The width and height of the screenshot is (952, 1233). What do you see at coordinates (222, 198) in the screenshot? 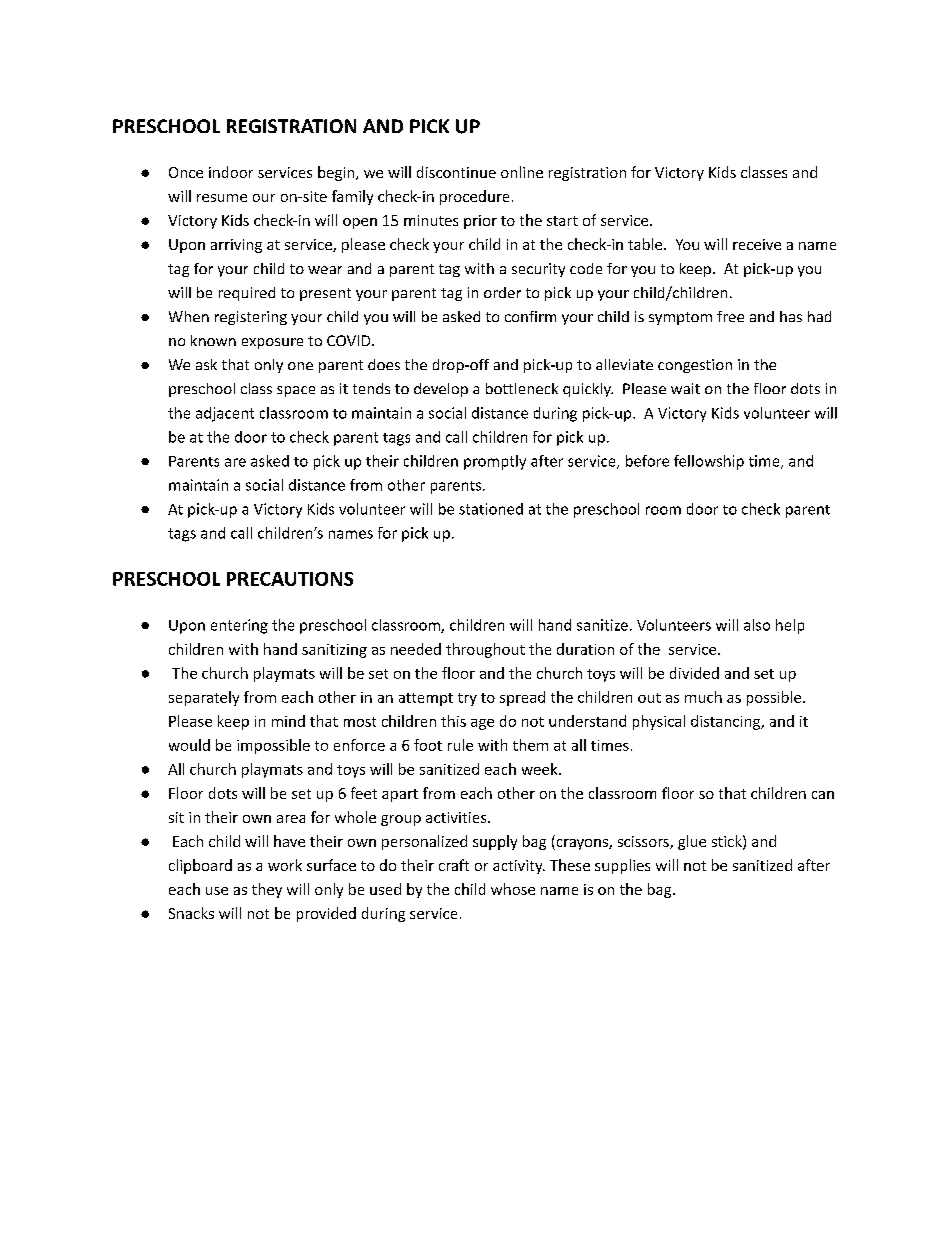
I see `resume` at bounding box center [222, 198].
